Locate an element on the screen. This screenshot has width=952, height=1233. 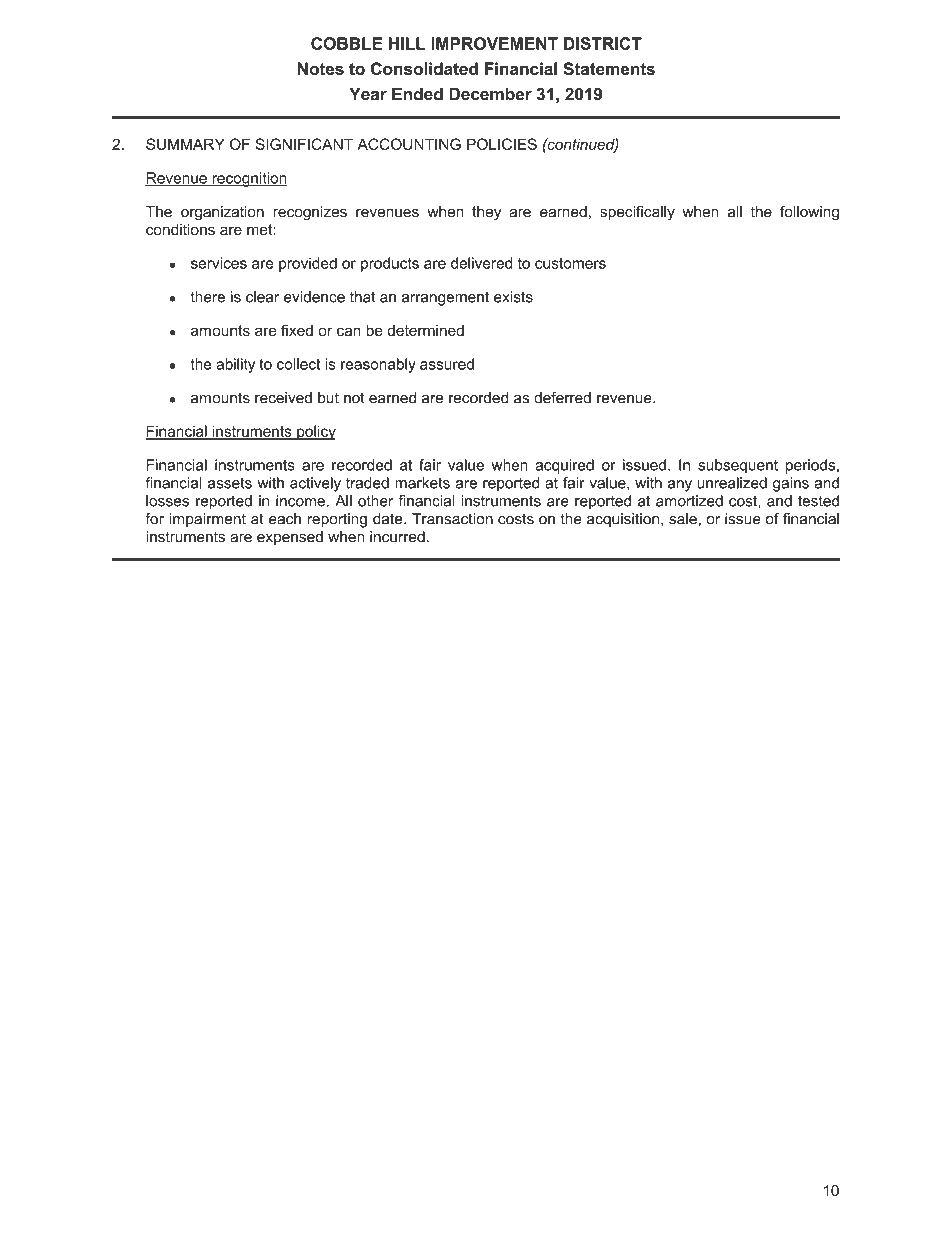
customers is located at coordinates (570, 263).
